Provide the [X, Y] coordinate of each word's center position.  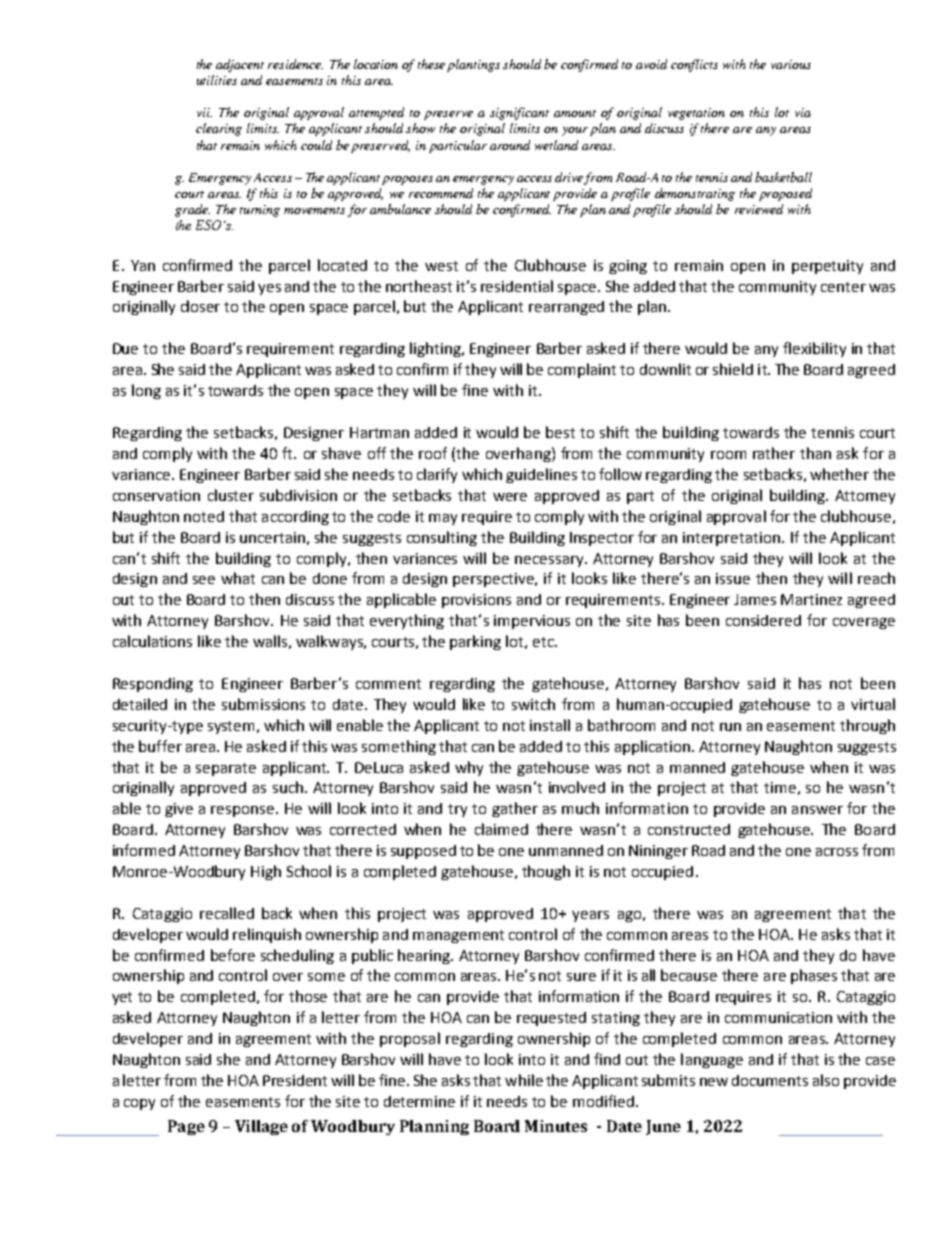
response [242, 811]
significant [519, 113]
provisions [476, 601]
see [204, 580]
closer [200, 306]
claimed [501, 829]
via [803, 112]
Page [186, 1127]
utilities [217, 80]
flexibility [814, 349]
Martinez [811, 599]
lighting [436, 349]
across [837, 852]
